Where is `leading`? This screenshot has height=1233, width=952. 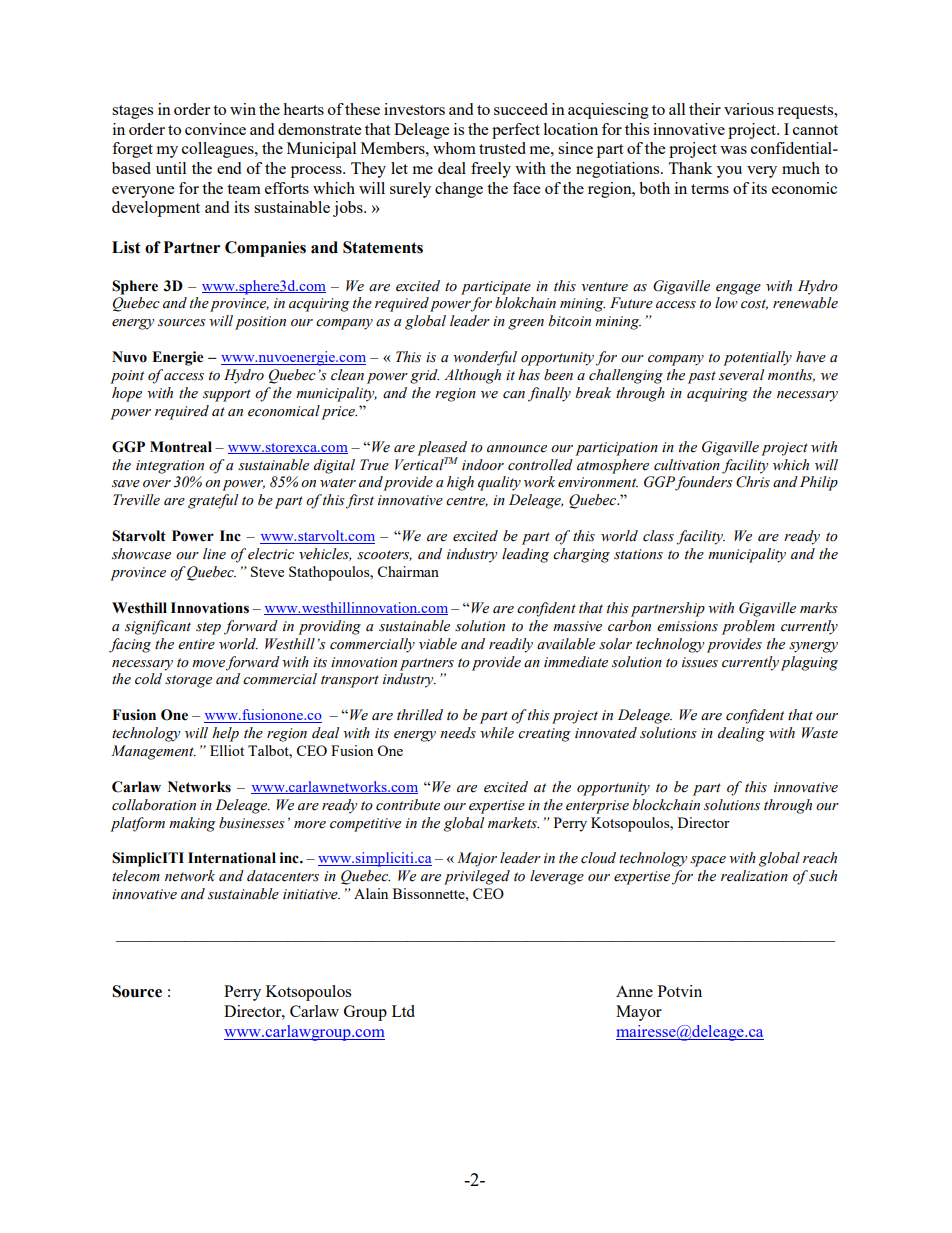
leading is located at coordinates (525, 555).
